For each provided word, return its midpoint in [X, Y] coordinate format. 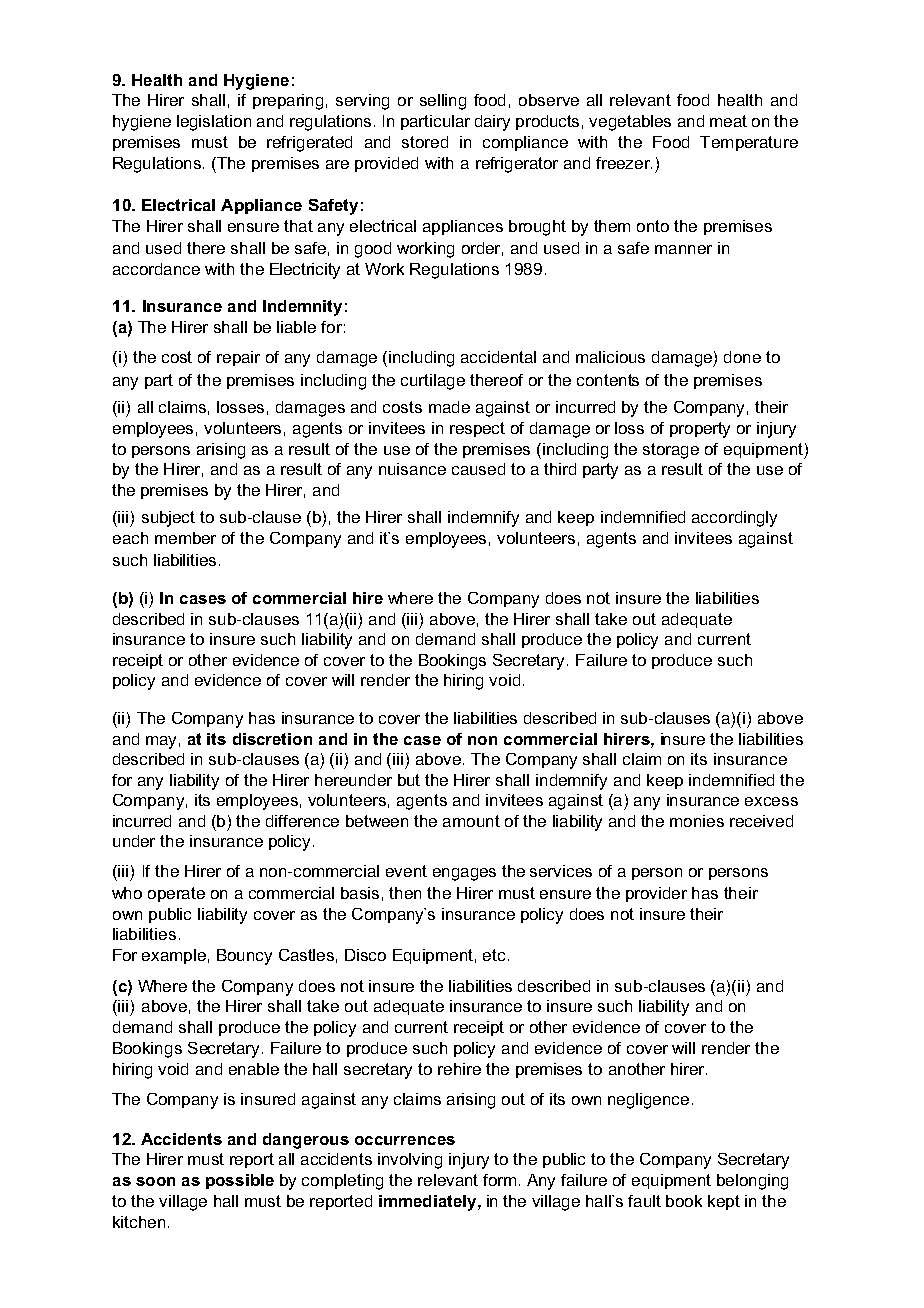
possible [240, 1181]
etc [494, 955]
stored [425, 142]
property [700, 430]
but [409, 780]
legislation [214, 123]
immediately [429, 1203]
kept [724, 1202]
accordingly [734, 519]
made [449, 407]
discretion [272, 739]
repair [238, 358]
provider [656, 894]
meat [728, 121]
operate [176, 894]
